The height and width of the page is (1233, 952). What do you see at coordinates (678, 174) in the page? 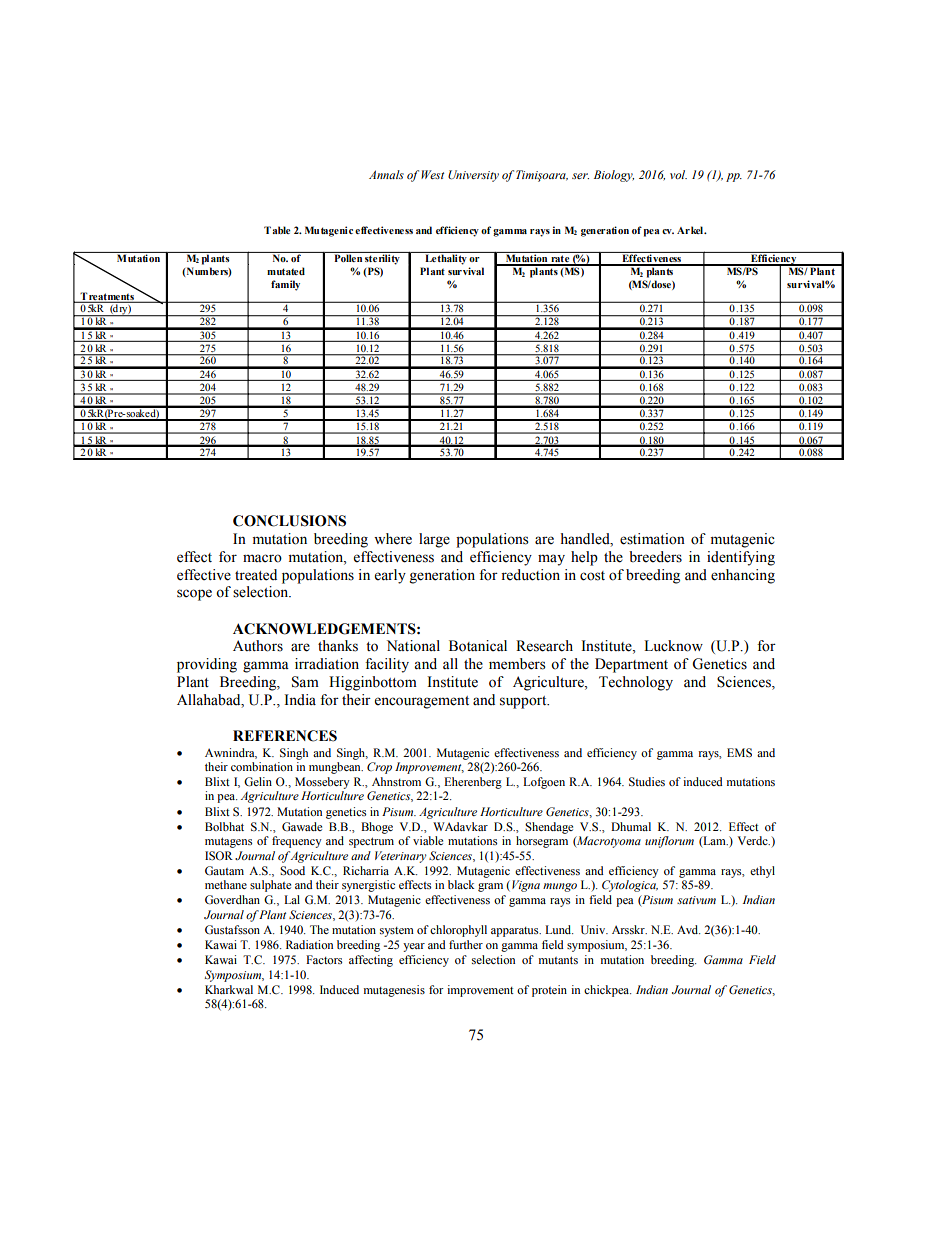
I see `vol` at bounding box center [678, 174].
